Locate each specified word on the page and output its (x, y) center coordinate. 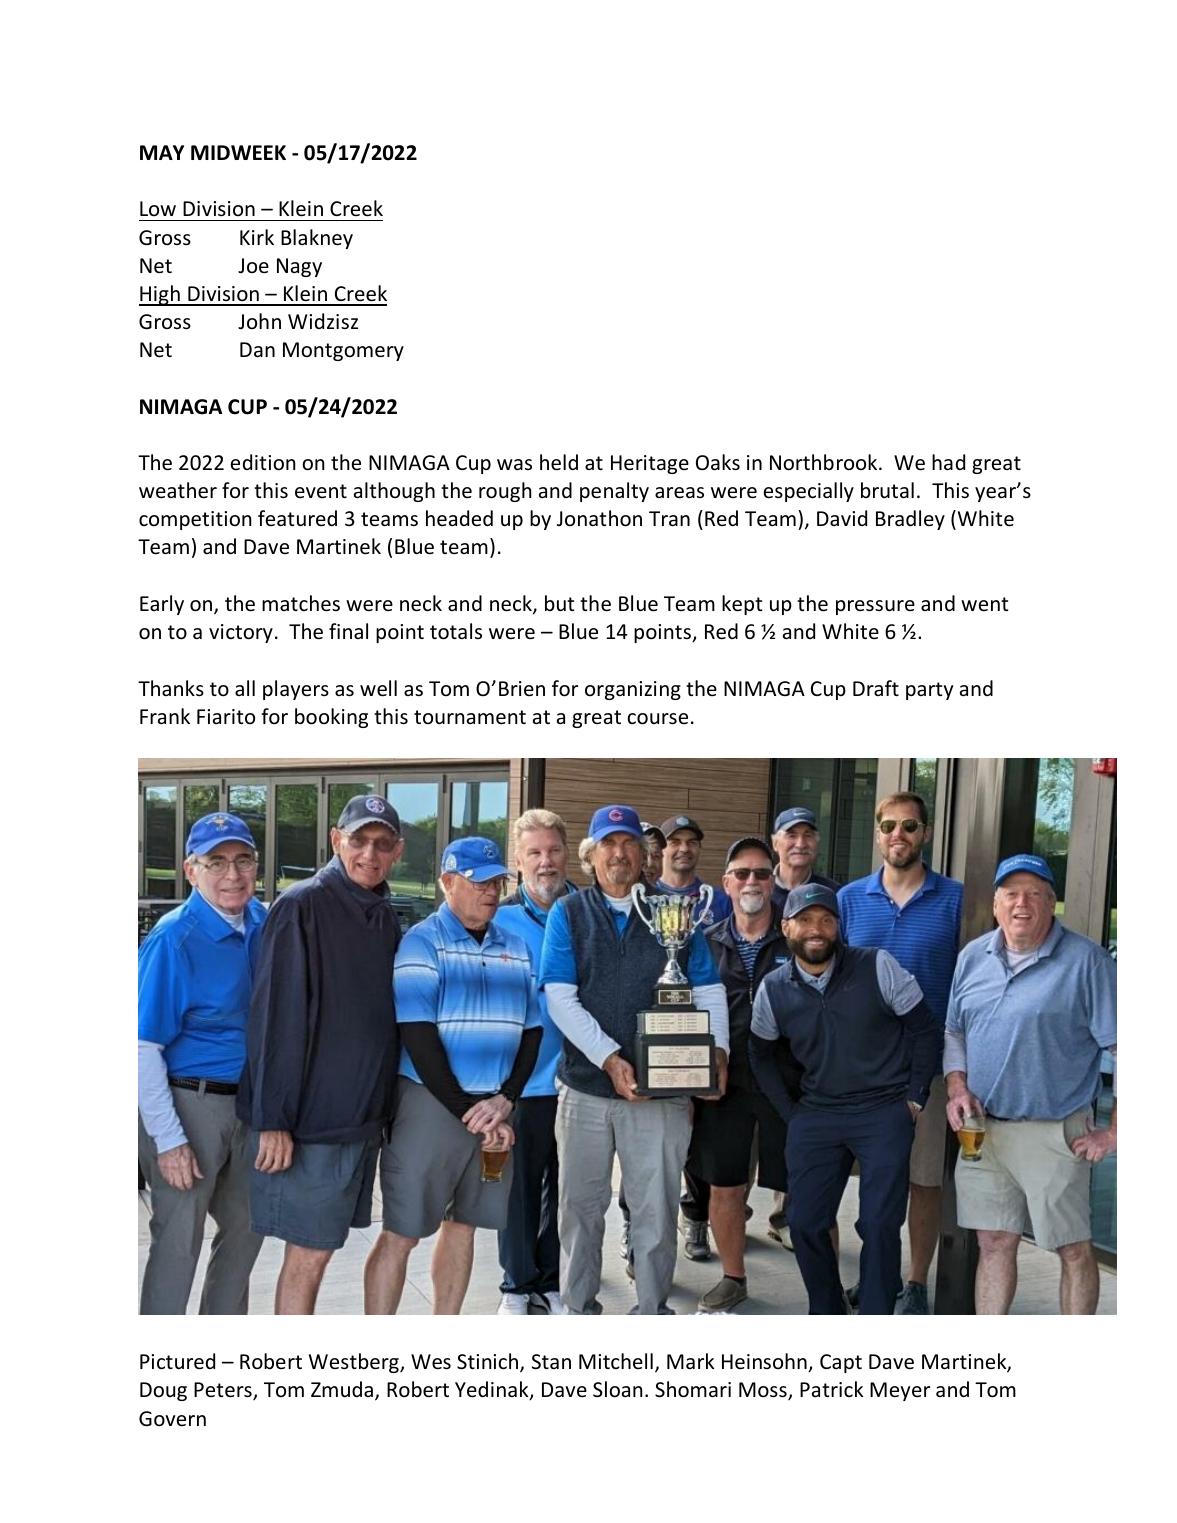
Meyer (900, 1391)
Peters (224, 1391)
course (657, 719)
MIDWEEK (238, 152)
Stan (551, 1361)
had (948, 462)
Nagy (299, 267)
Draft (876, 688)
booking (331, 718)
